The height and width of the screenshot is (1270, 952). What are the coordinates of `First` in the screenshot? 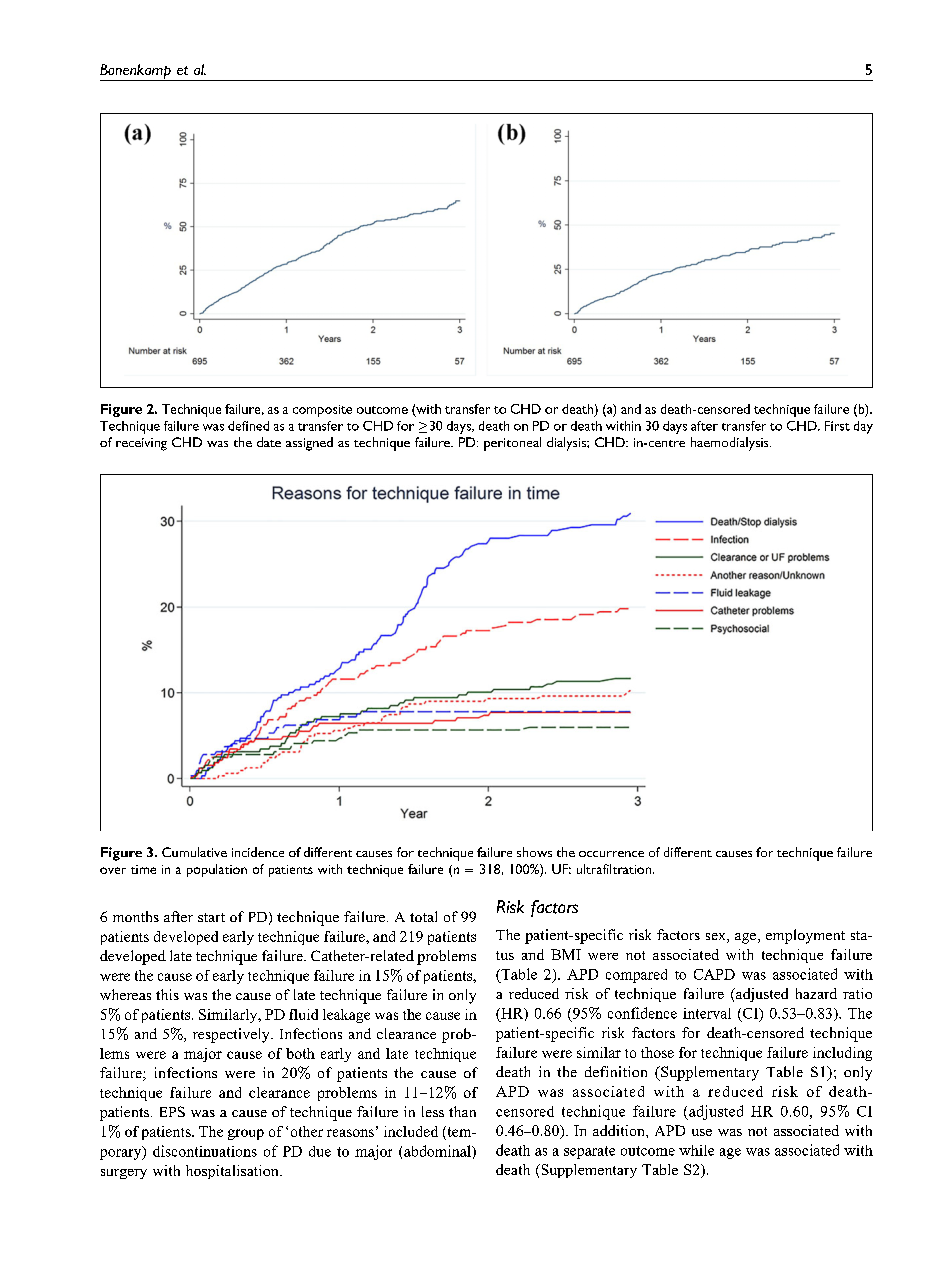 It's located at (837, 426).
